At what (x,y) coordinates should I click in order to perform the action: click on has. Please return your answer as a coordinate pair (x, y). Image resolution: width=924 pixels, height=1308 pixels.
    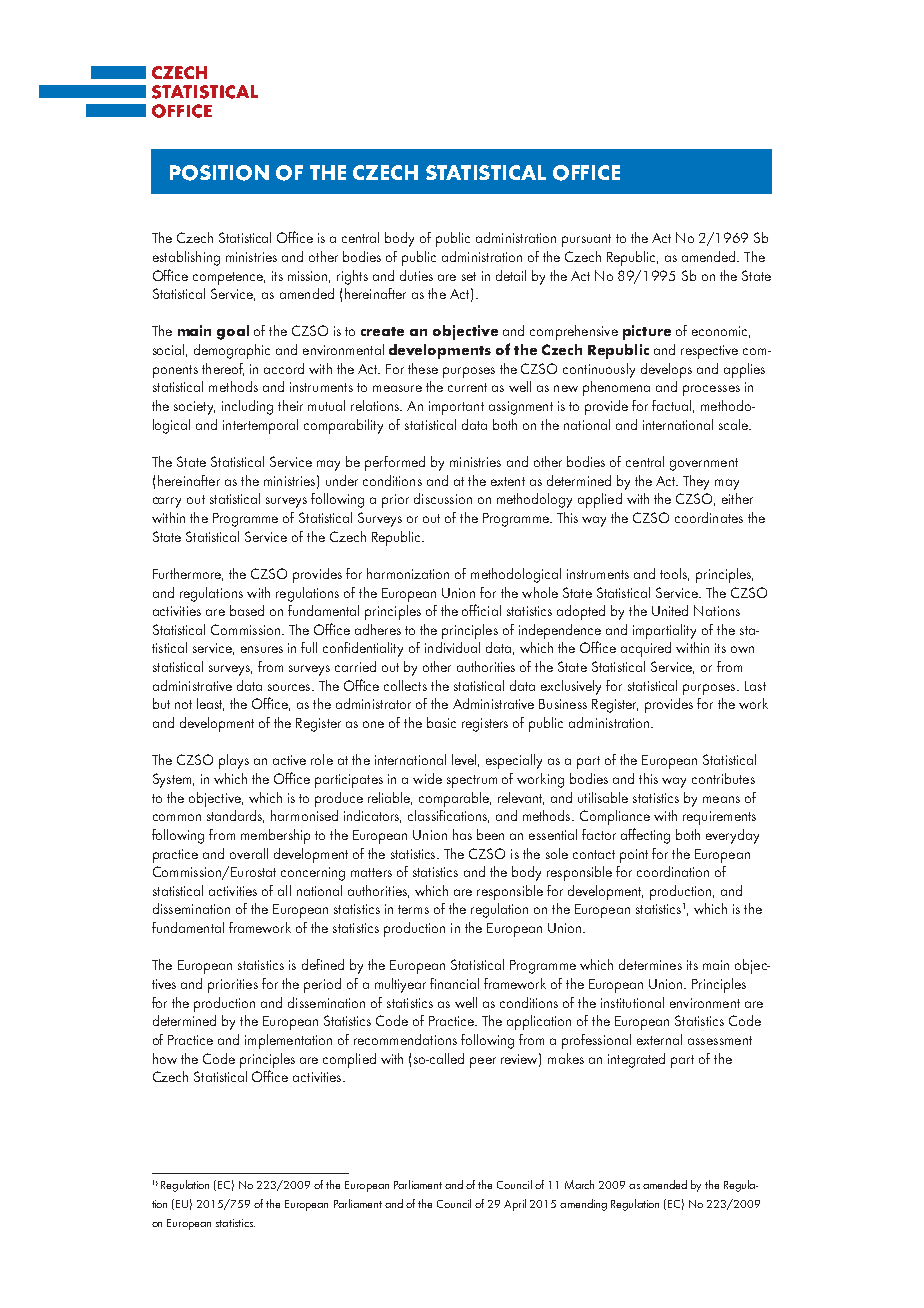
    Looking at the image, I should click on (462, 834).
